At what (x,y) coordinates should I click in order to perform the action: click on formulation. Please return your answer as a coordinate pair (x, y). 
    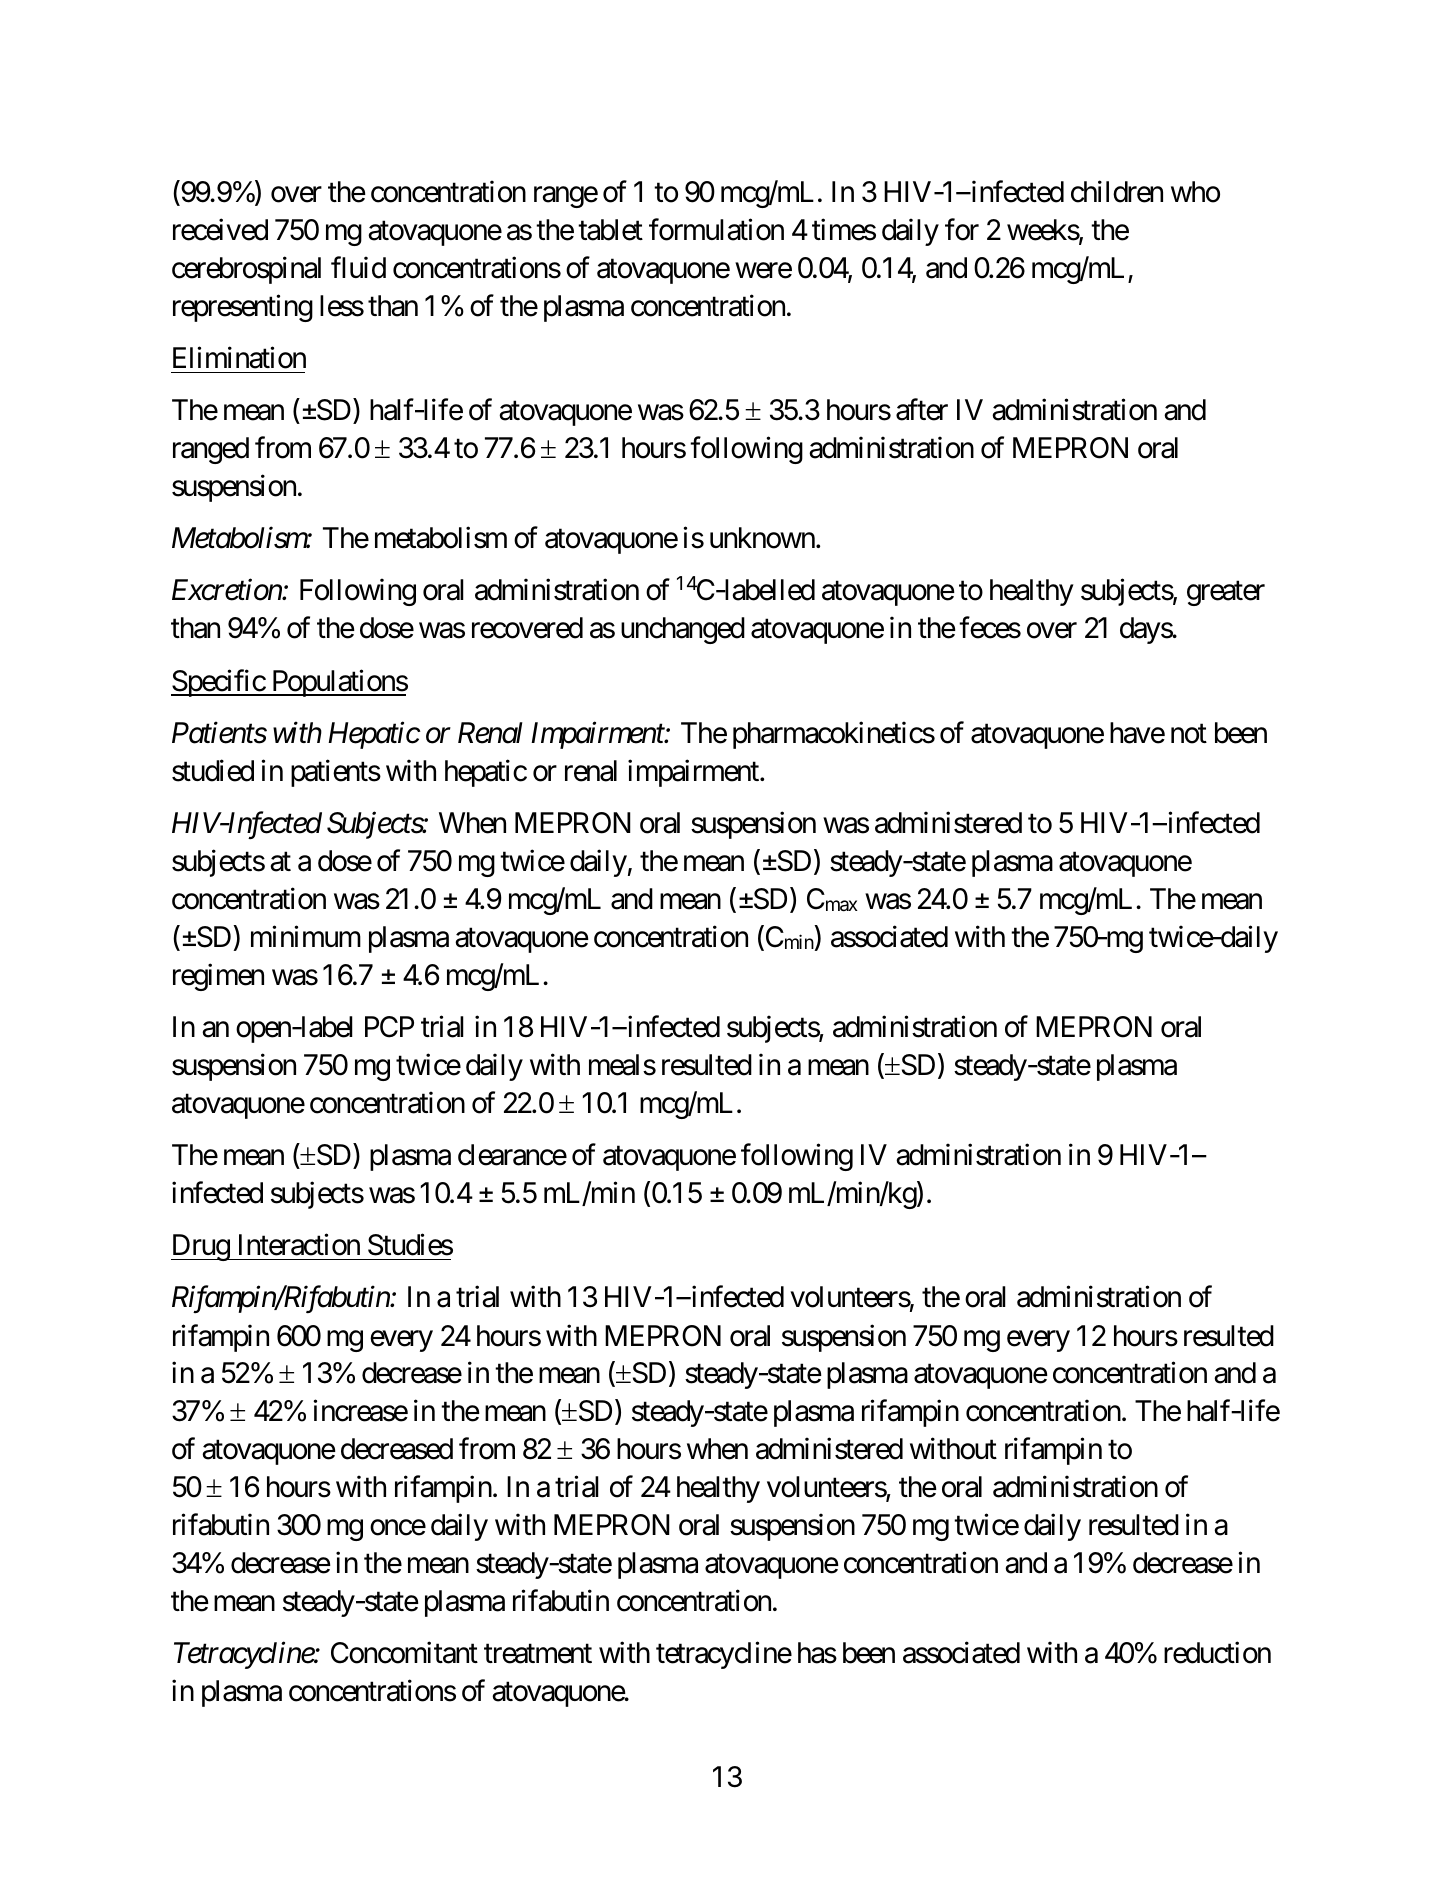
    Looking at the image, I should click on (716, 229).
